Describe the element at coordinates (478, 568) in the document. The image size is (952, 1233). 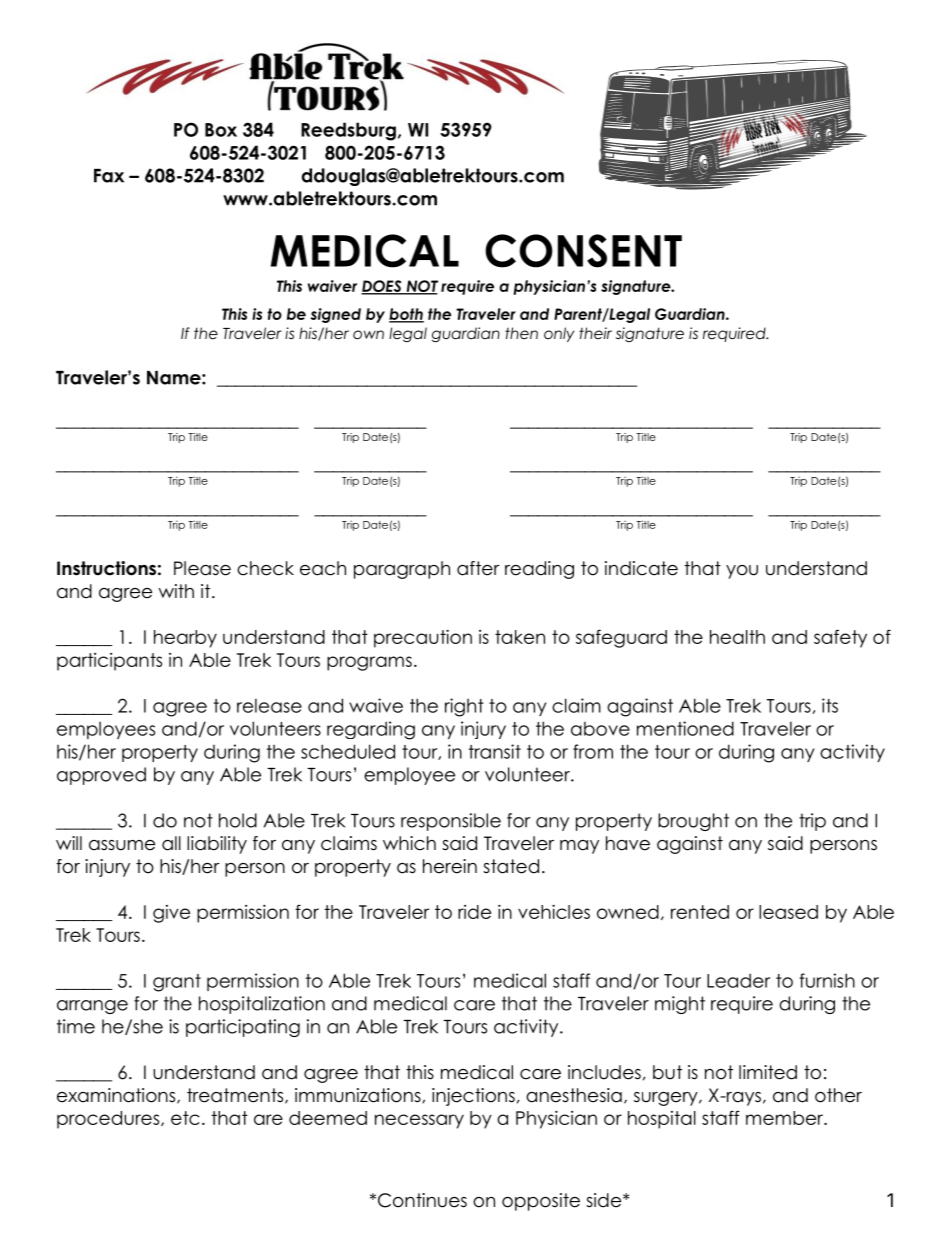
I see `after` at that location.
